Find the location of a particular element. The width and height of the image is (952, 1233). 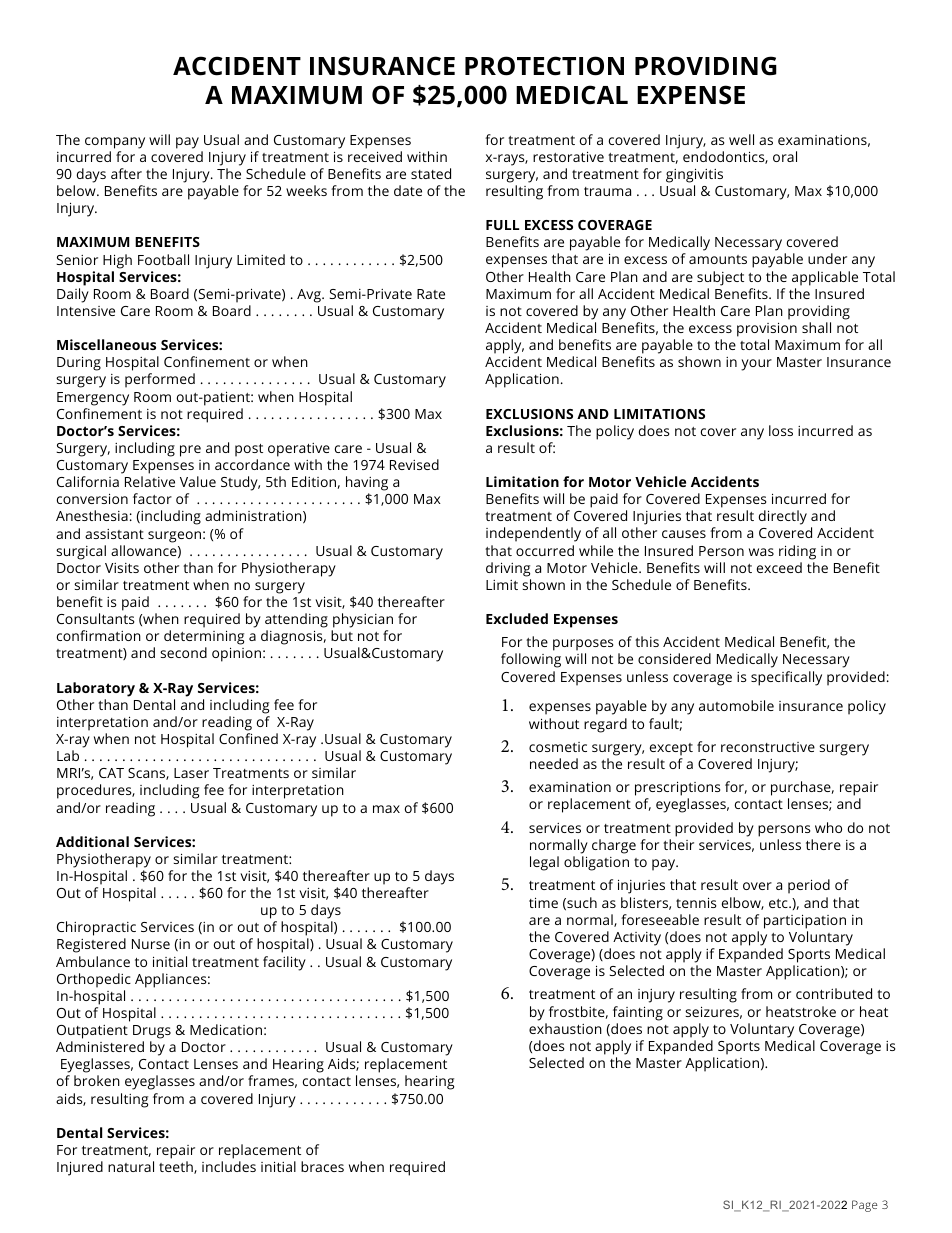

Rate is located at coordinates (431, 294).
